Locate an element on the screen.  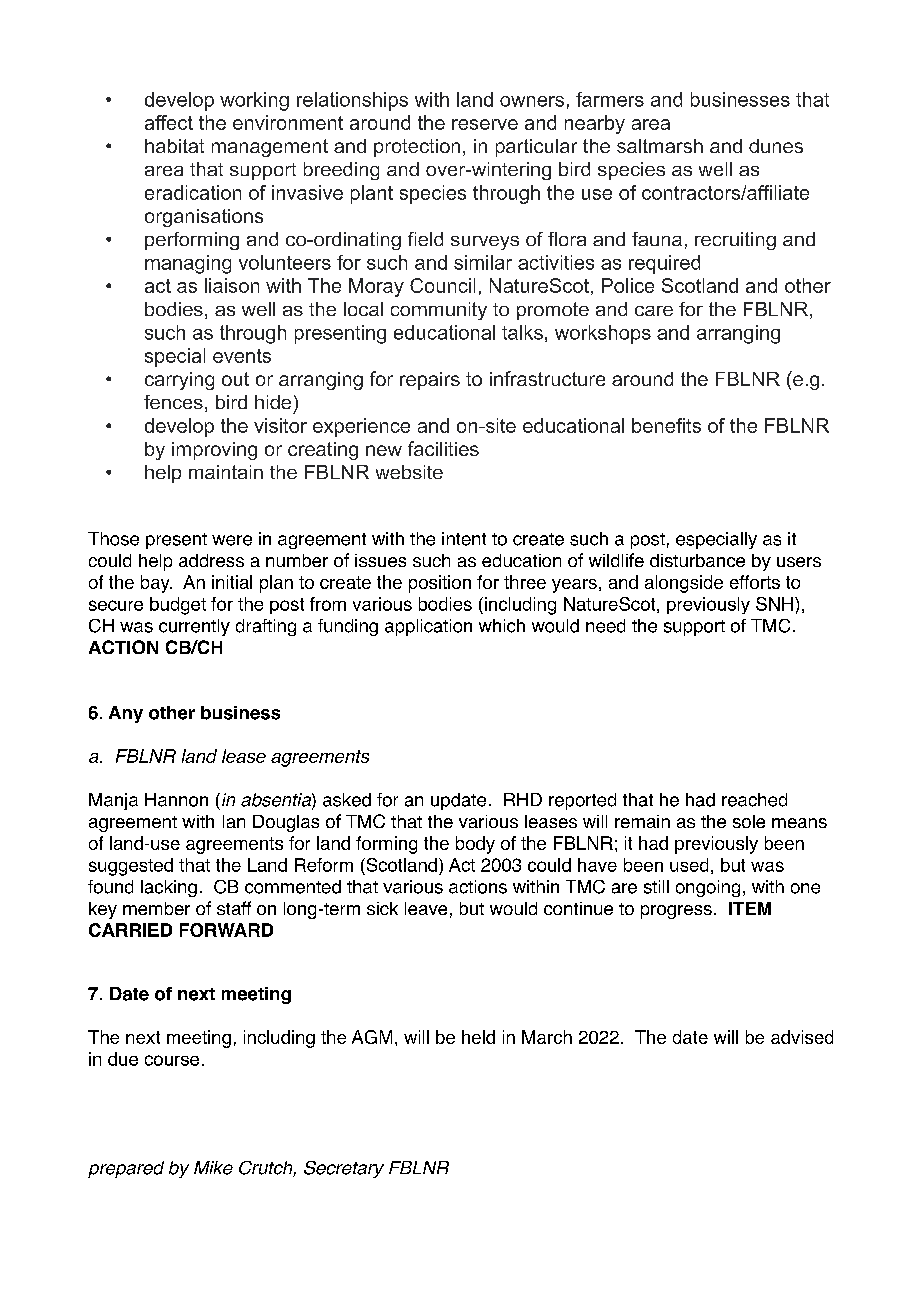
affect is located at coordinates (169, 122).
